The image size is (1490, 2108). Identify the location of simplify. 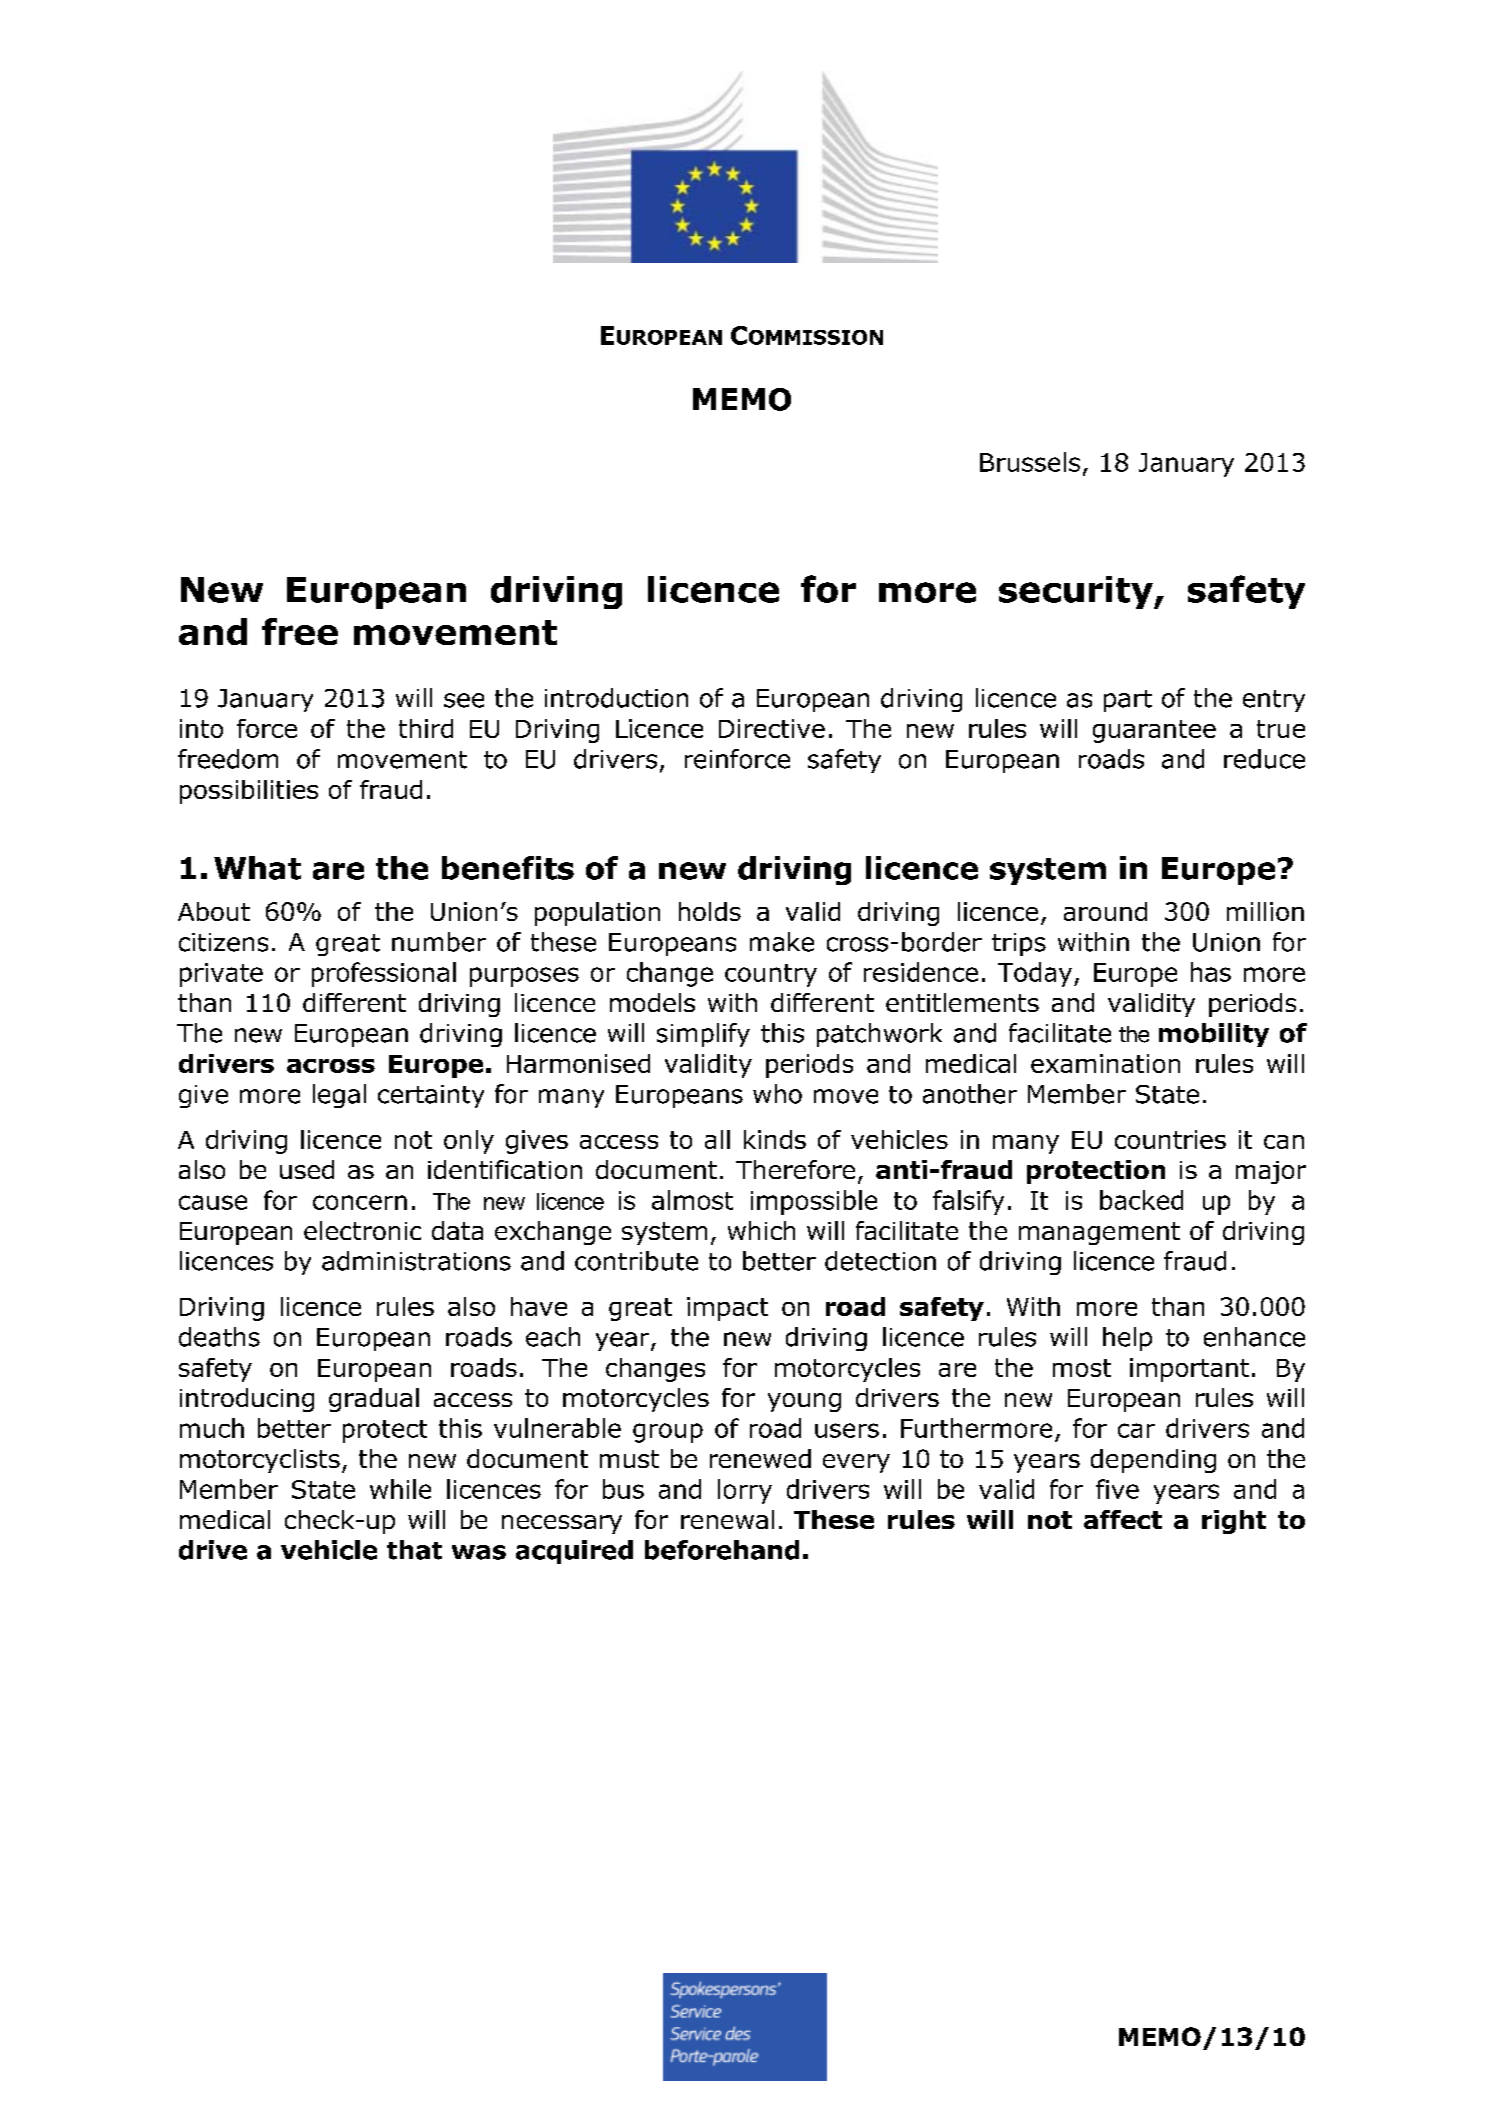
(703, 1035).
